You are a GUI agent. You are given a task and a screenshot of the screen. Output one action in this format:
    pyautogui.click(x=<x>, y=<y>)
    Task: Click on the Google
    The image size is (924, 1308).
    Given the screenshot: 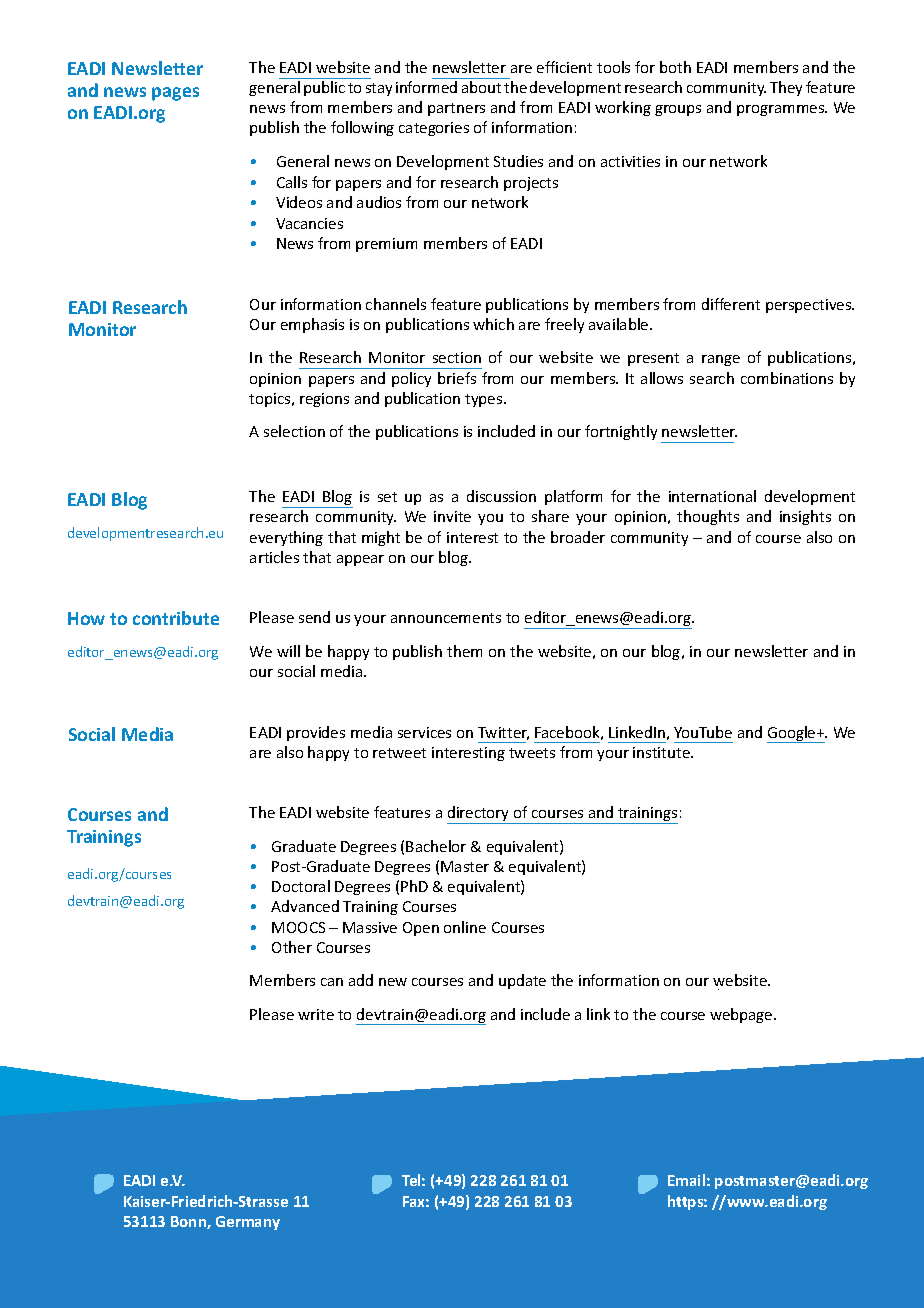 What is the action you would take?
    pyautogui.click(x=792, y=734)
